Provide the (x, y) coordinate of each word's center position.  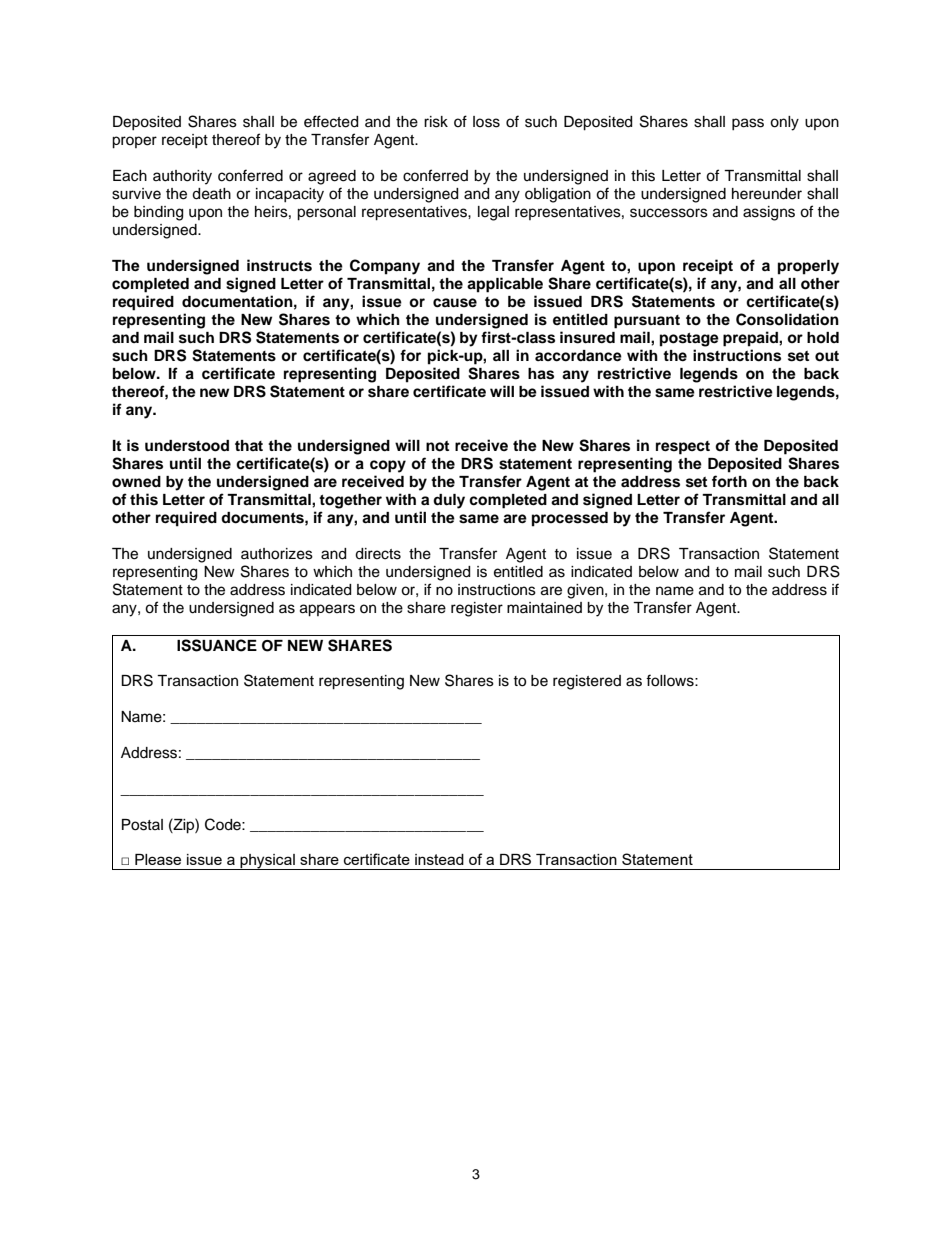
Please (158, 859)
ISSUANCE (217, 645)
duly (449, 501)
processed (570, 519)
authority (182, 177)
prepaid (751, 339)
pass (748, 124)
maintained (544, 608)
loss (486, 122)
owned (136, 482)
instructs (279, 265)
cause (455, 303)
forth (729, 481)
